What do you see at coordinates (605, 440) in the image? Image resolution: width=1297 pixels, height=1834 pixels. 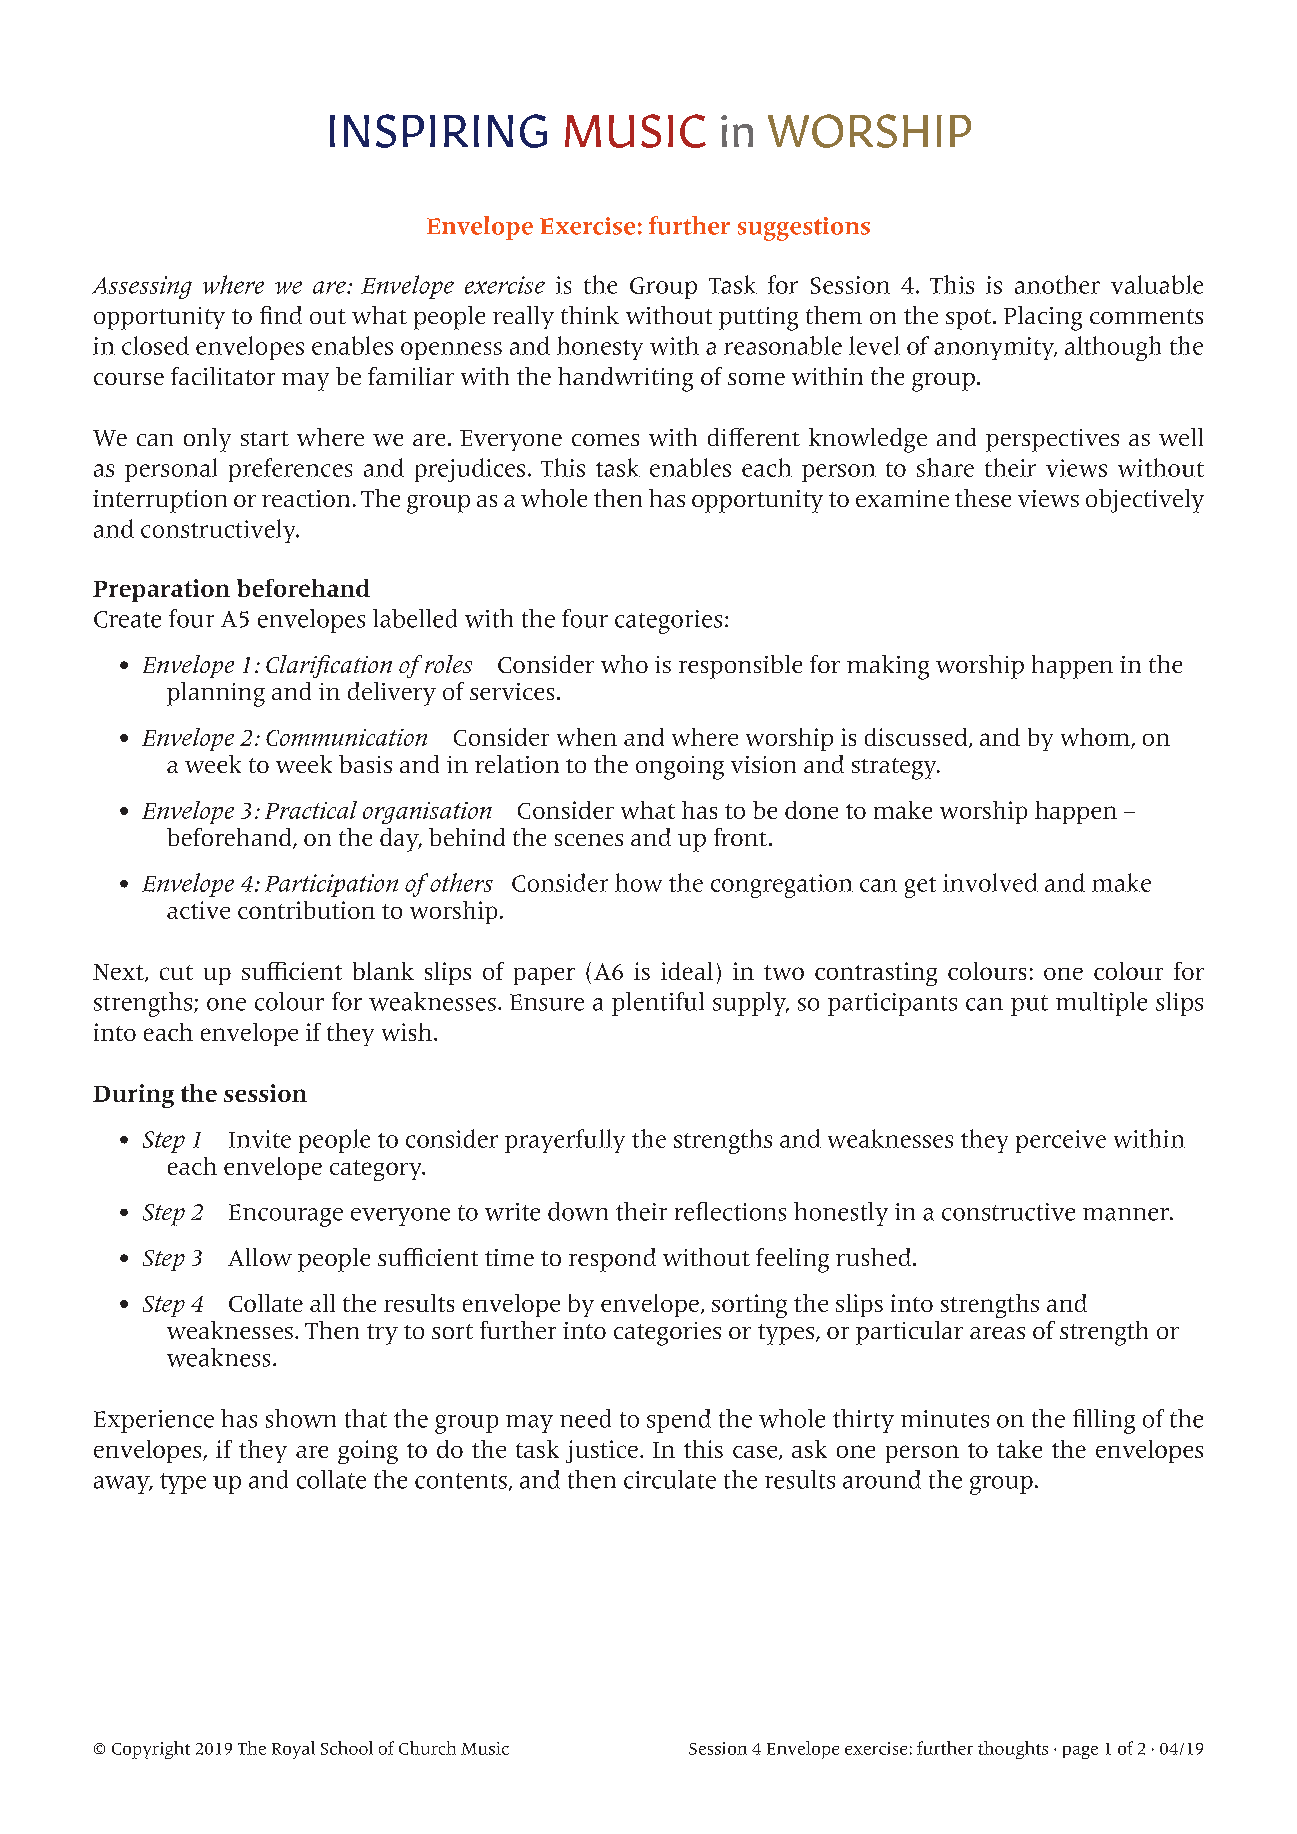 I see `comes` at bounding box center [605, 440].
